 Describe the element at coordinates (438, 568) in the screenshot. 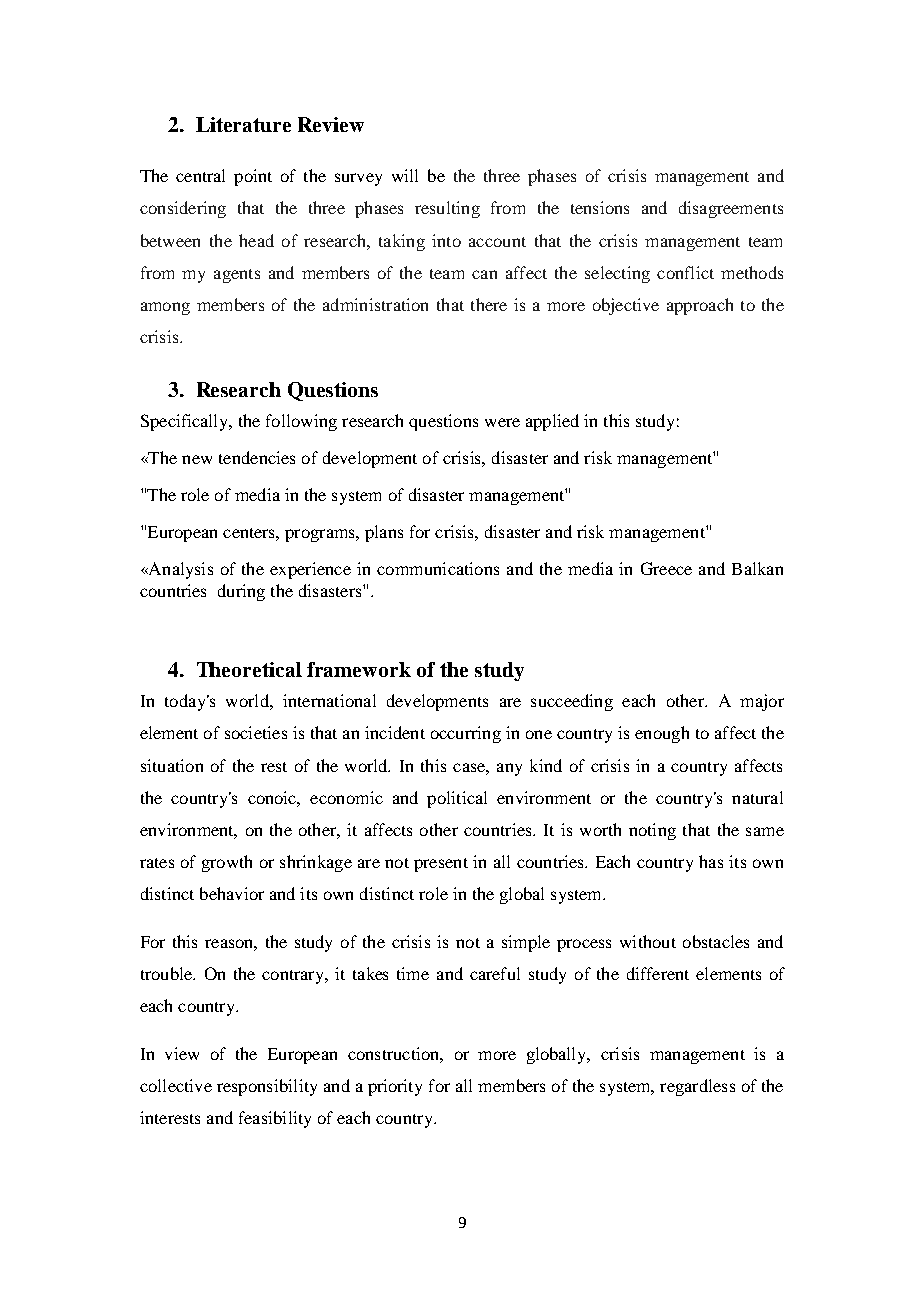

I see `communications` at that location.
